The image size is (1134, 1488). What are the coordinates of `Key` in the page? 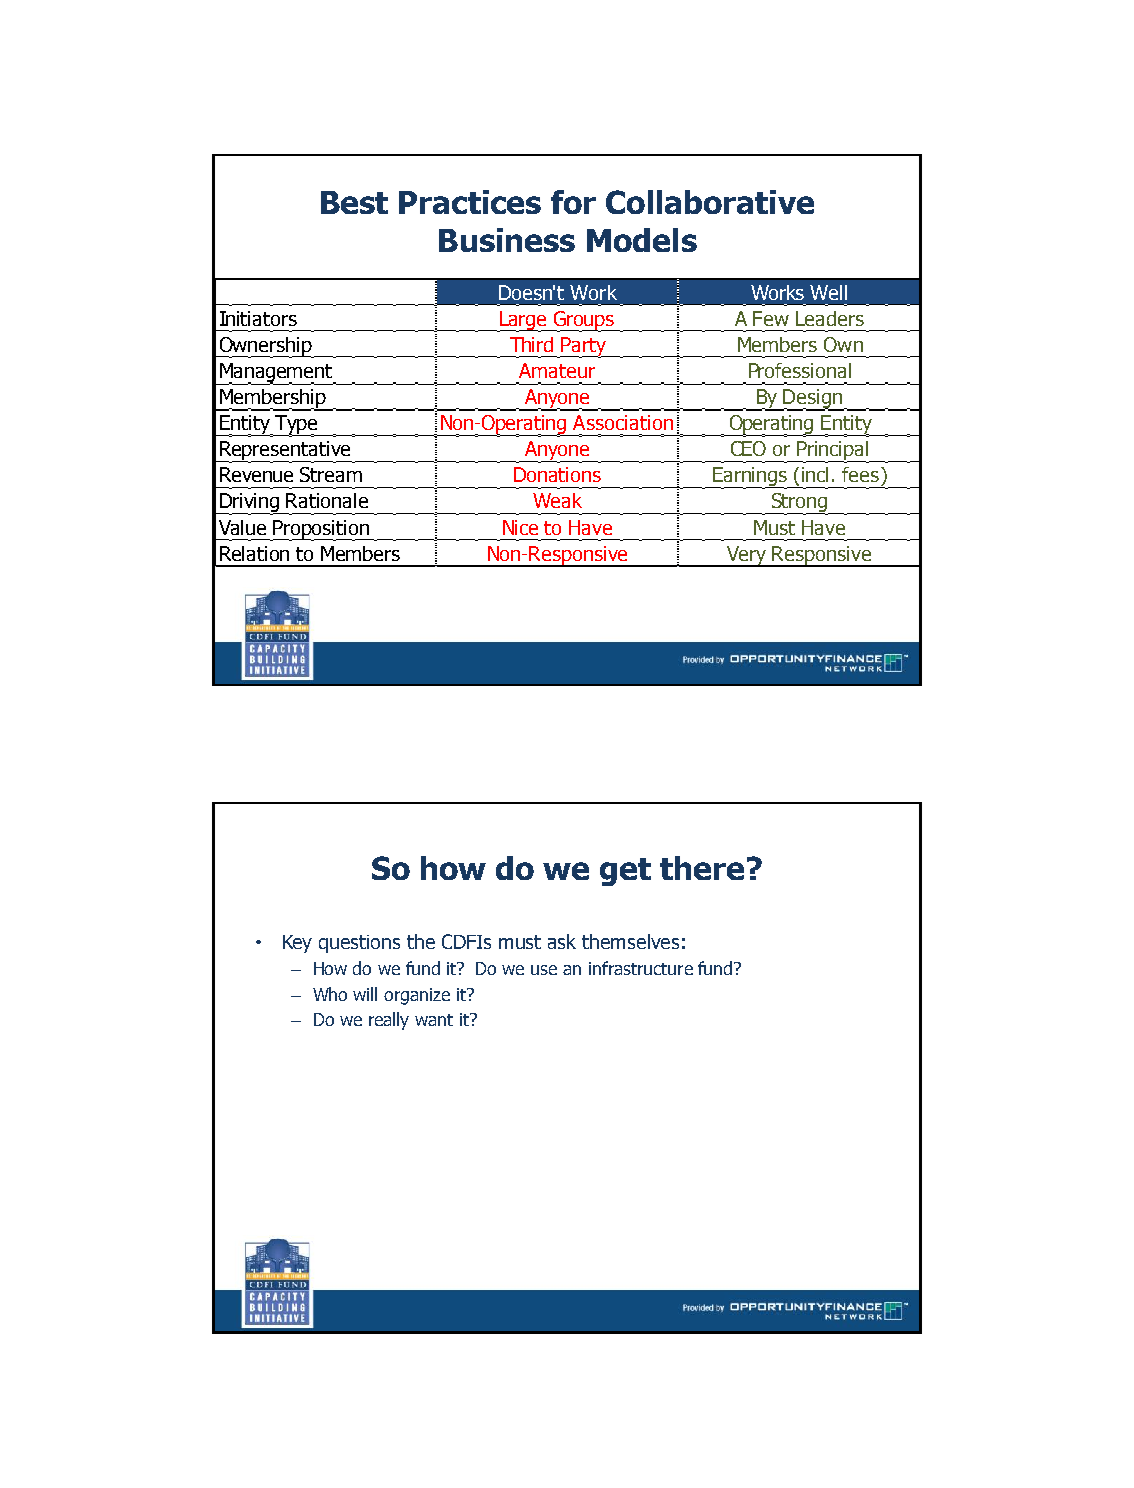 It's located at (297, 944).
